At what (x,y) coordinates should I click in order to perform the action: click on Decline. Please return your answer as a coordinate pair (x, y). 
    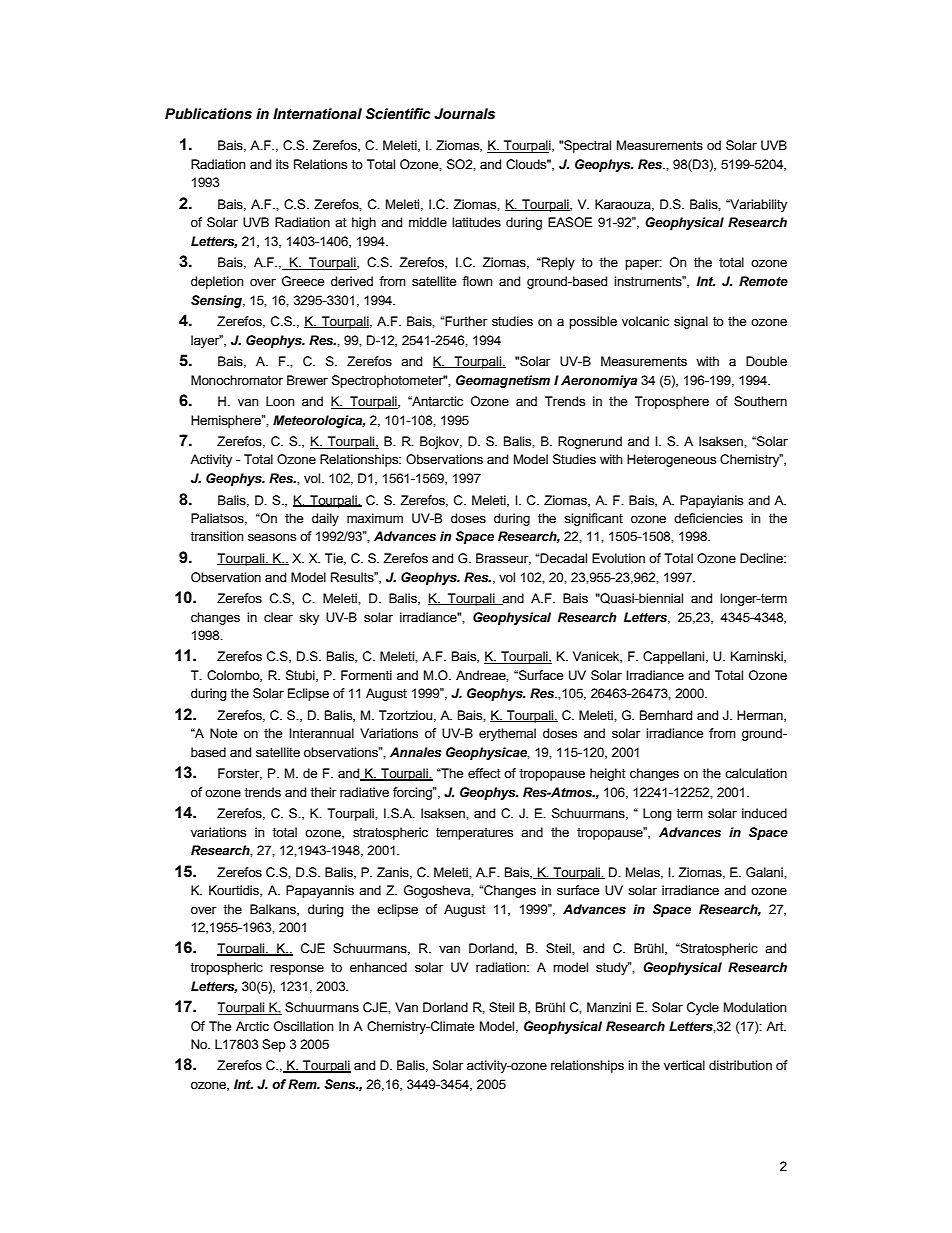
    Looking at the image, I should click on (762, 558).
